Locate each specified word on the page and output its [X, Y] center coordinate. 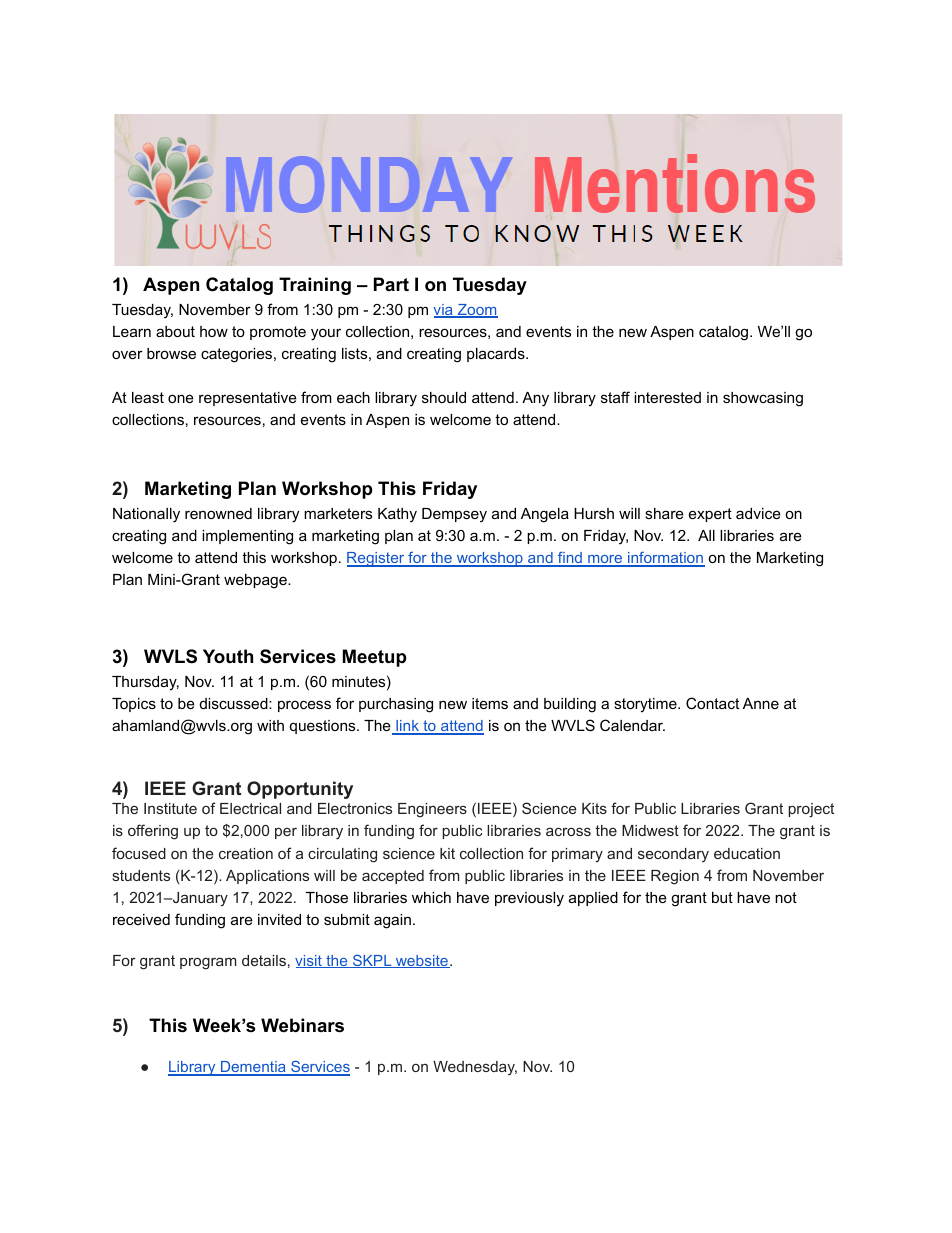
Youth [228, 656]
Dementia [253, 1068]
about [175, 331]
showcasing [763, 399]
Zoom [477, 311]
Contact [712, 703]
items [490, 703]
